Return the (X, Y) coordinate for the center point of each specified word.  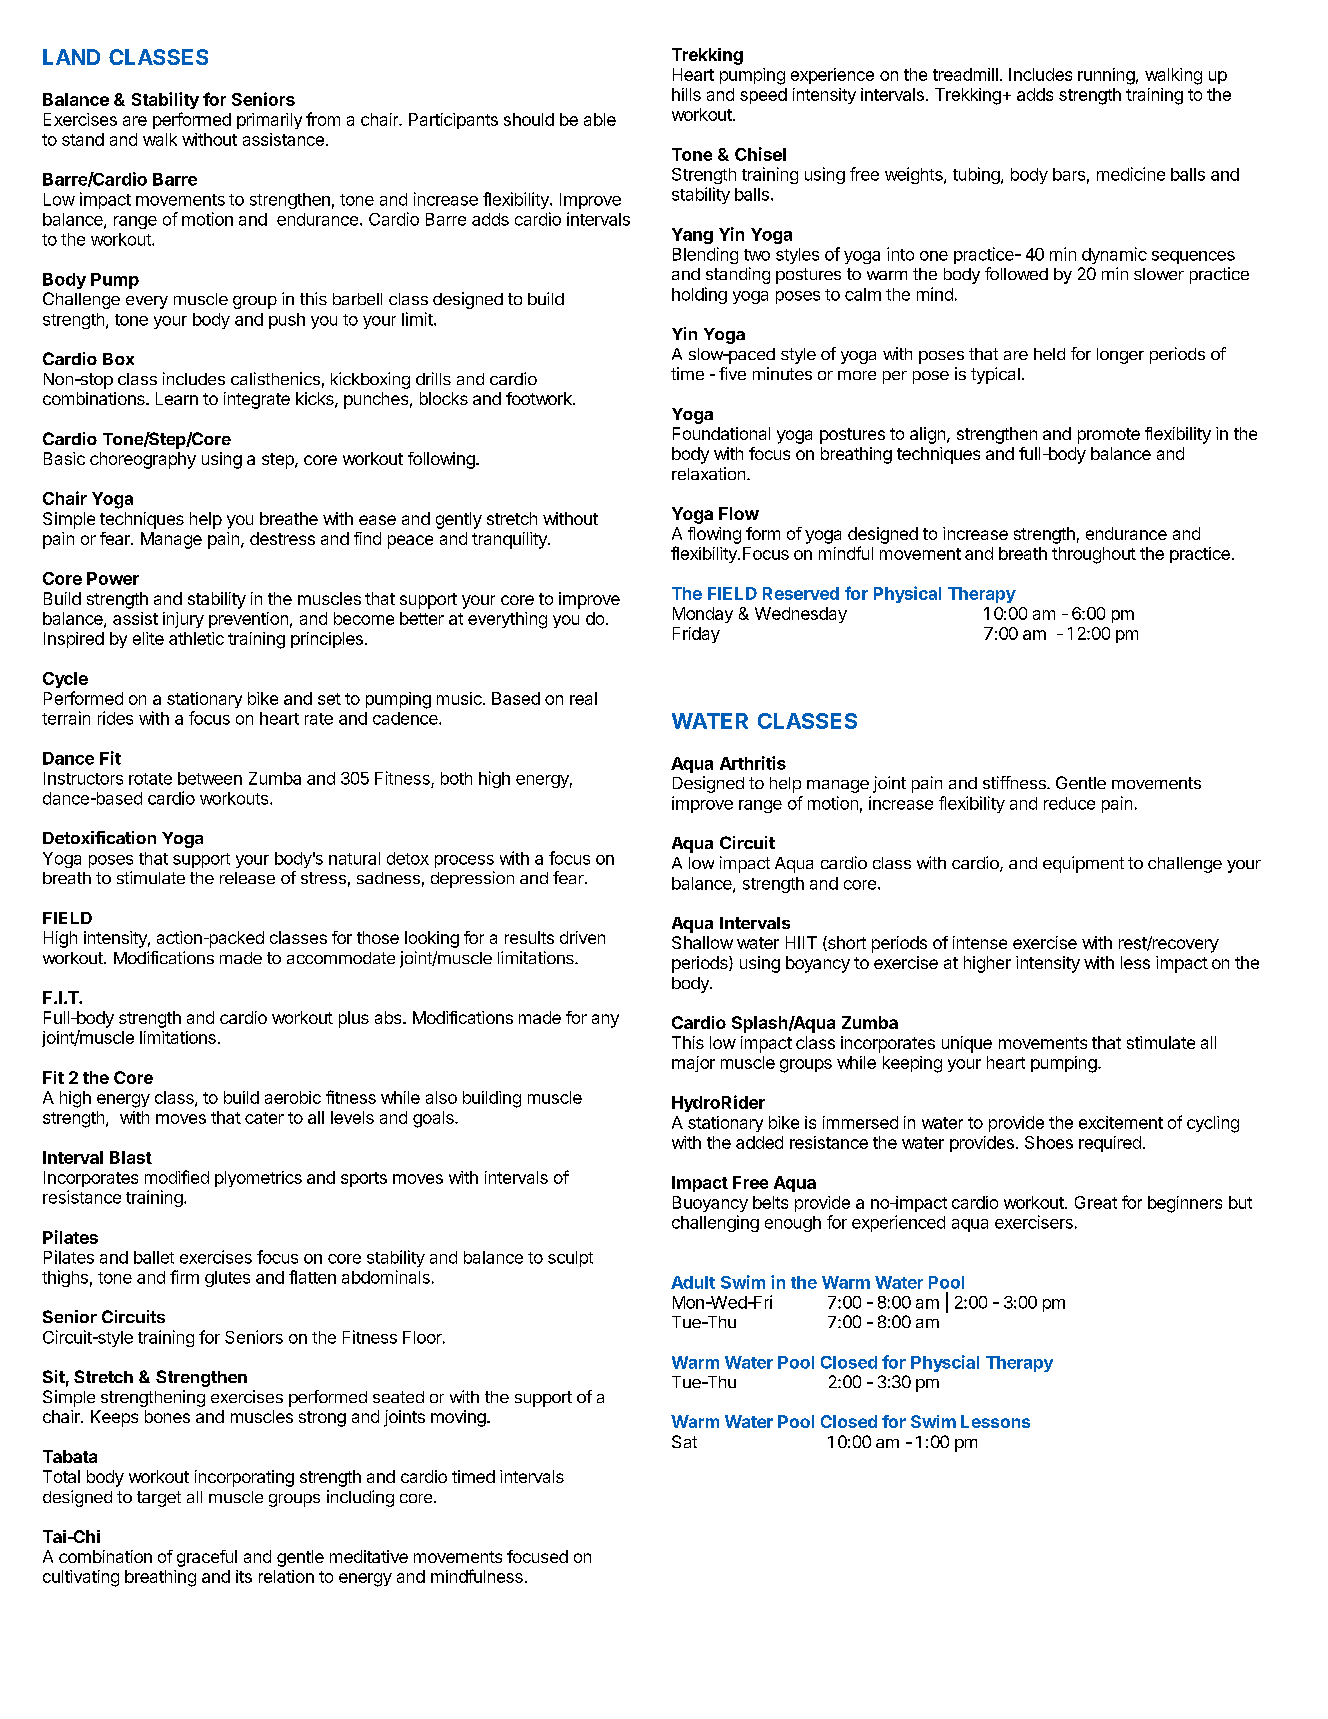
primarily (269, 121)
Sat (684, 1441)
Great (1096, 1202)
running (1106, 76)
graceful (207, 1558)
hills (686, 94)
